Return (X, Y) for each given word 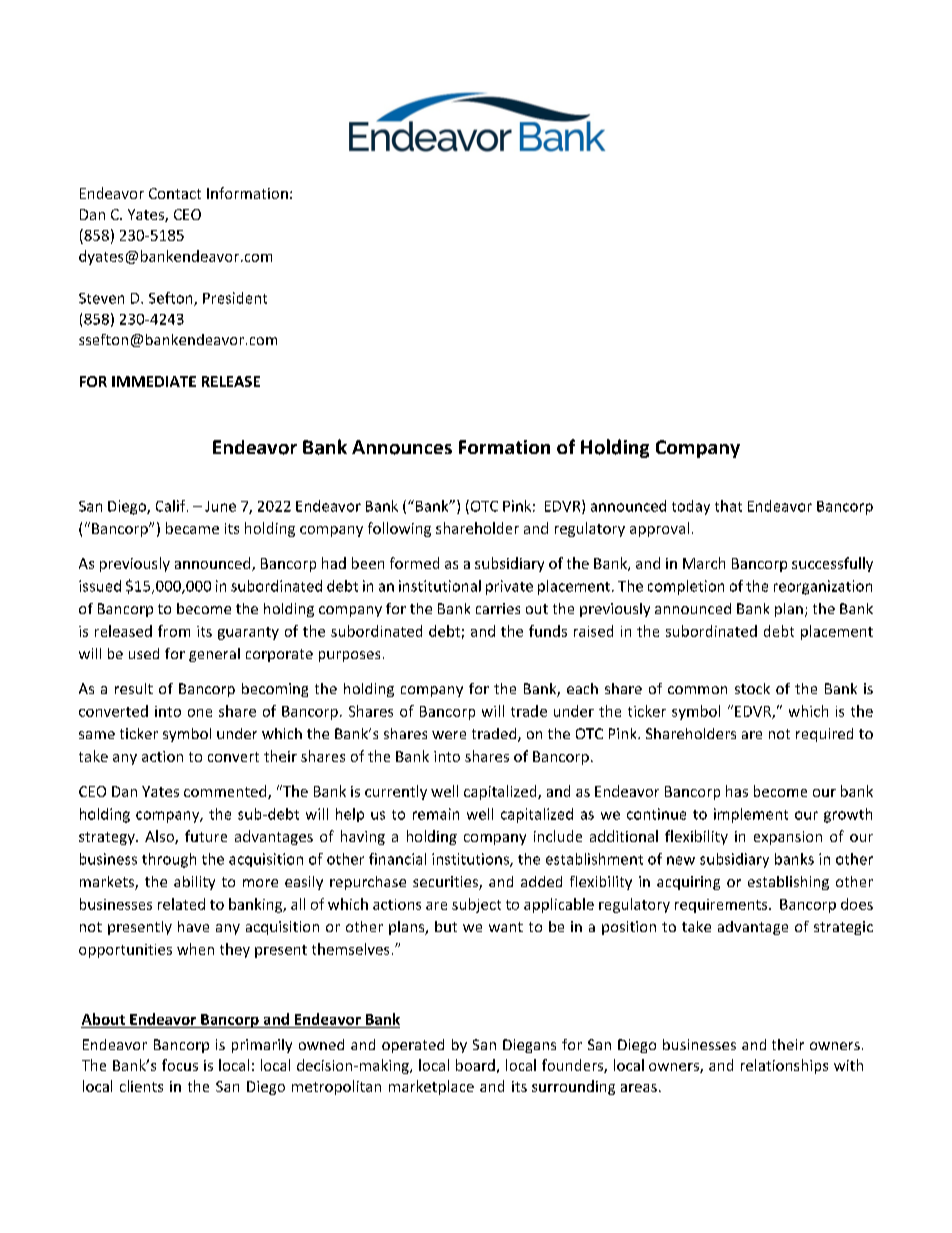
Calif (172, 506)
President (235, 298)
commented (226, 792)
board (475, 1065)
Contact (175, 193)
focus (180, 1065)
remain (436, 814)
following (399, 529)
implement (751, 815)
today (691, 507)
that (728, 506)
